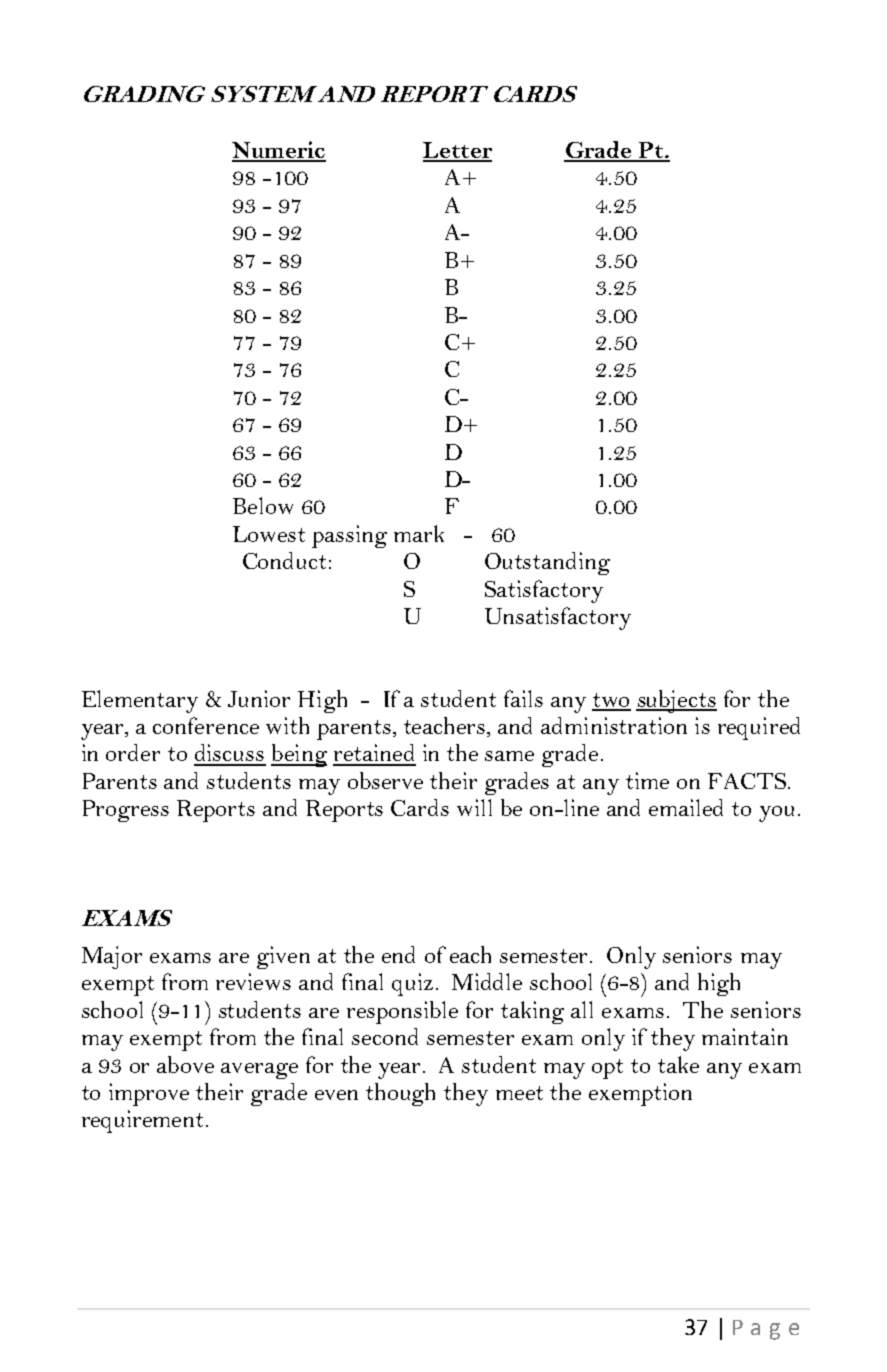 The width and height of the image is (887, 1372). I want to click on Outstanding, so click(547, 563).
